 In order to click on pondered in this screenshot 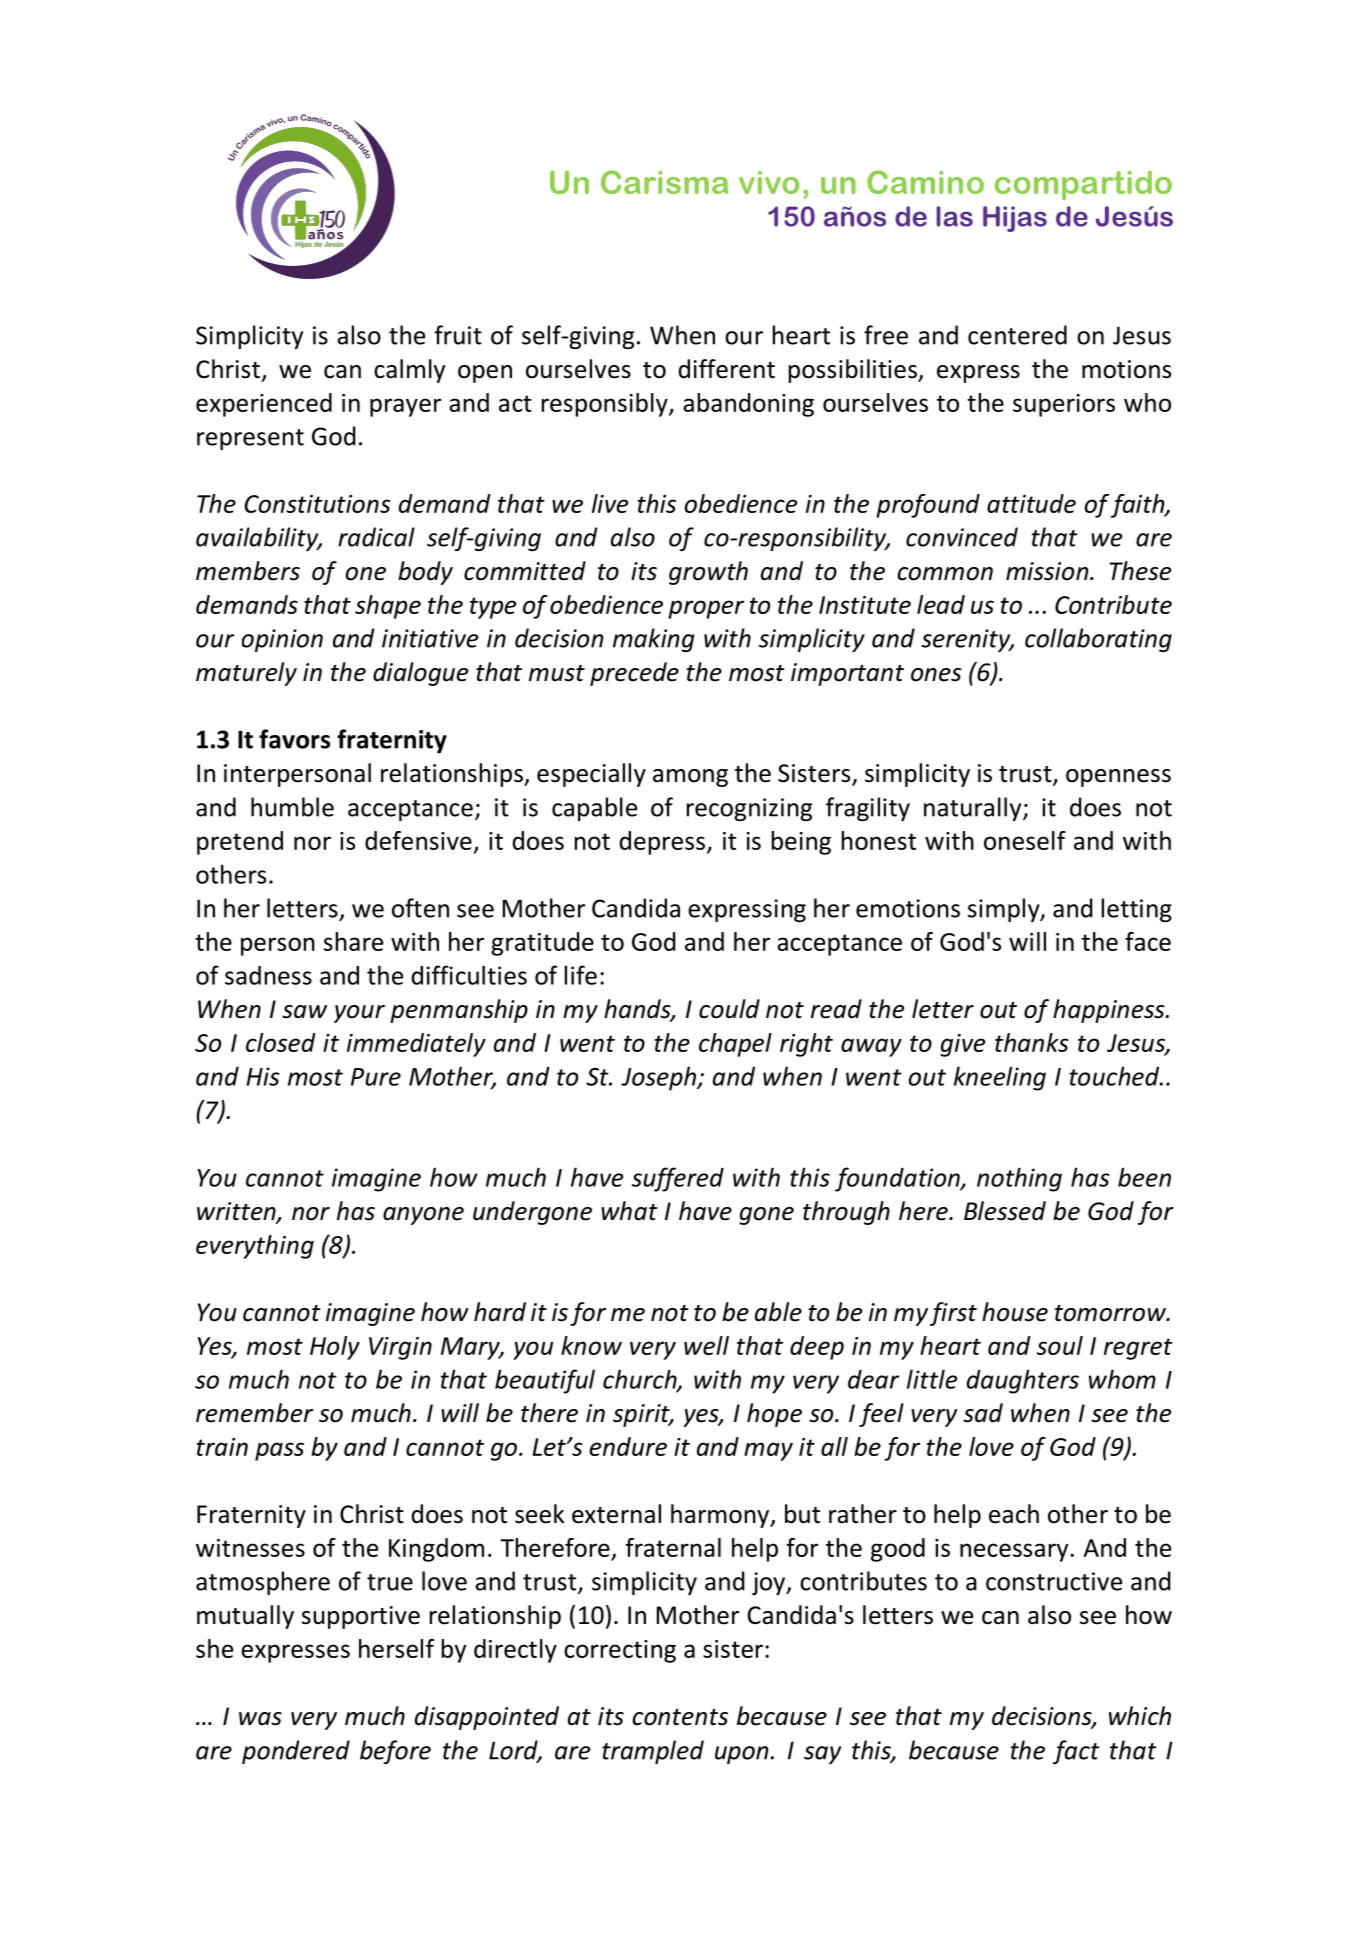, I will do `click(296, 1752)`.
